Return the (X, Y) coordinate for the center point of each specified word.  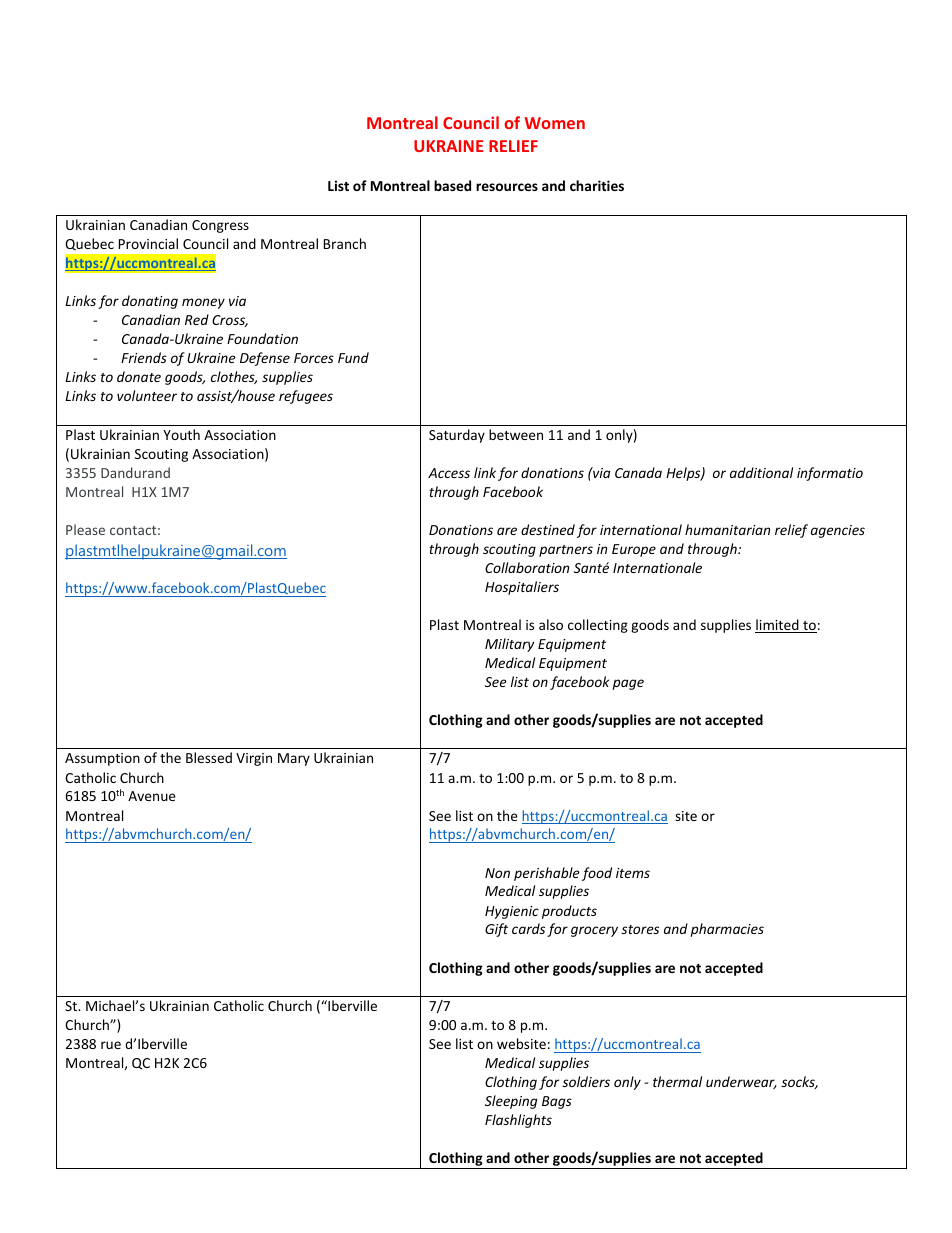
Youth (181, 434)
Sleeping (511, 1102)
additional (761, 472)
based (452, 185)
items (633, 873)
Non (497, 873)
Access (449, 473)
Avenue (152, 796)
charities (597, 185)
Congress (220, 226)
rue (111, 1045)
